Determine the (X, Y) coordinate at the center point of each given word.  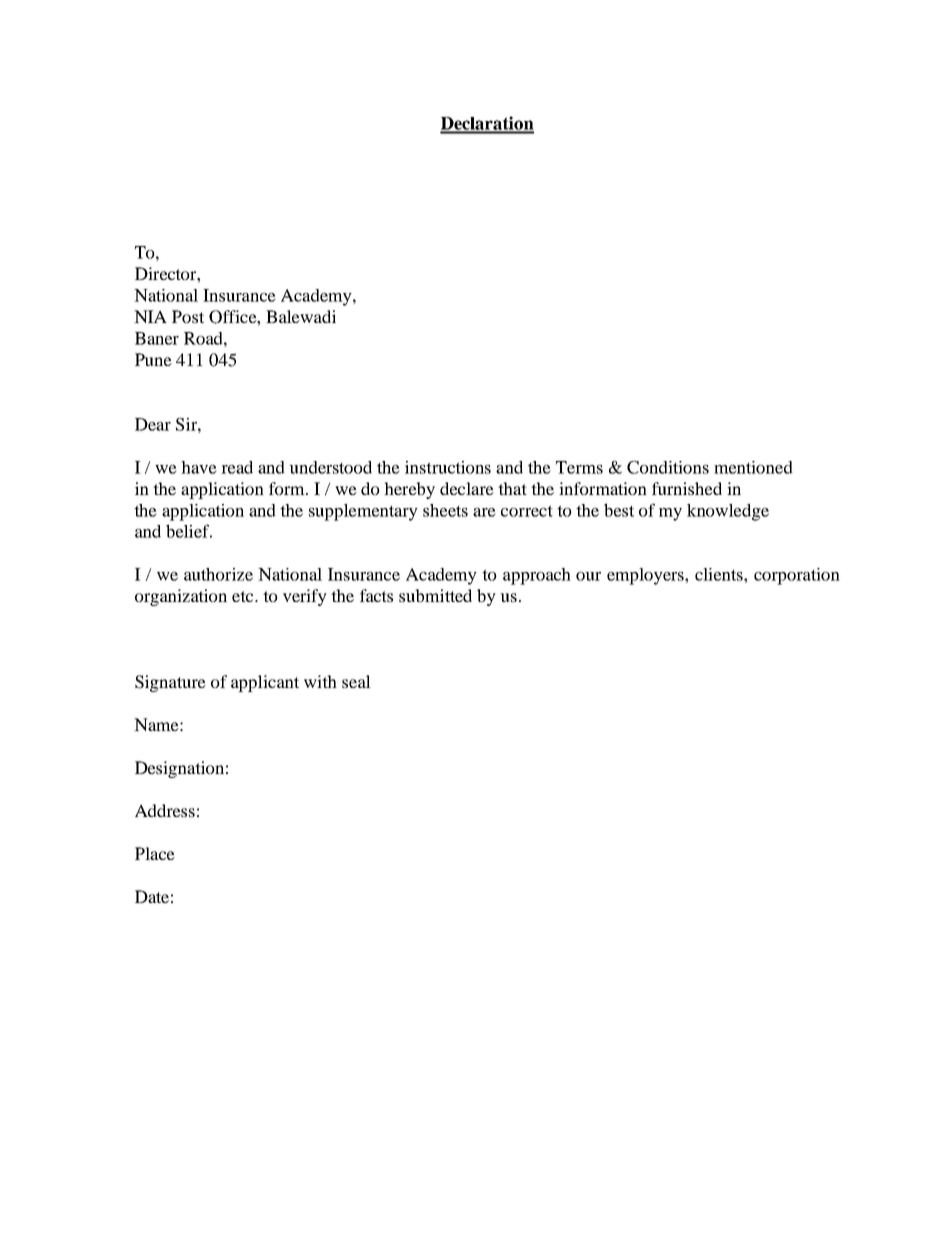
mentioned (753, 467)
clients (720, 574)
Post (188, 316)
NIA (150, 316)
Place (155, 853)
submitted (435, 595)
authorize (218, 574)
